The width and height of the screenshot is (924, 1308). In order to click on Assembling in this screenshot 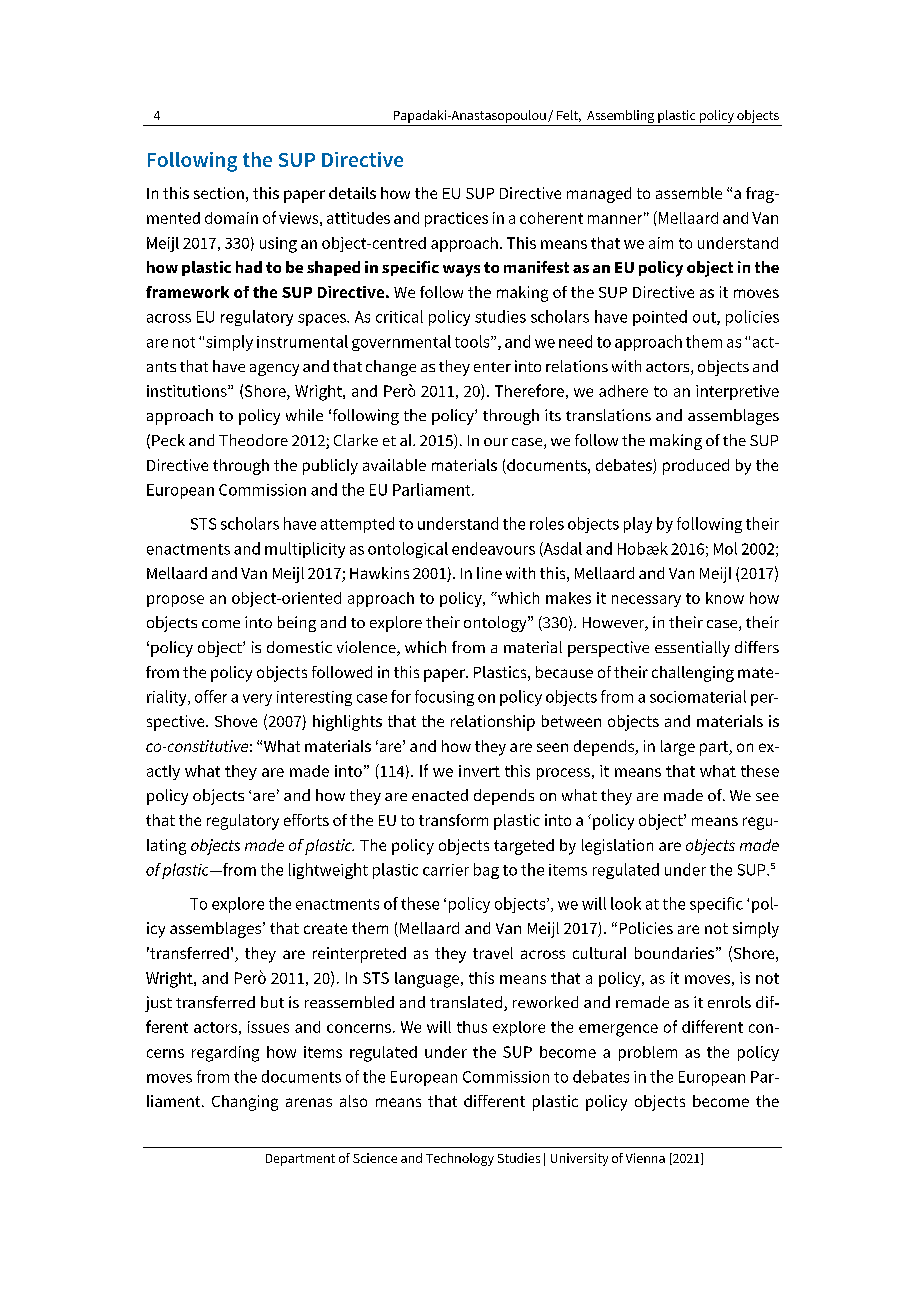, I will do `click(621, 118)`.
